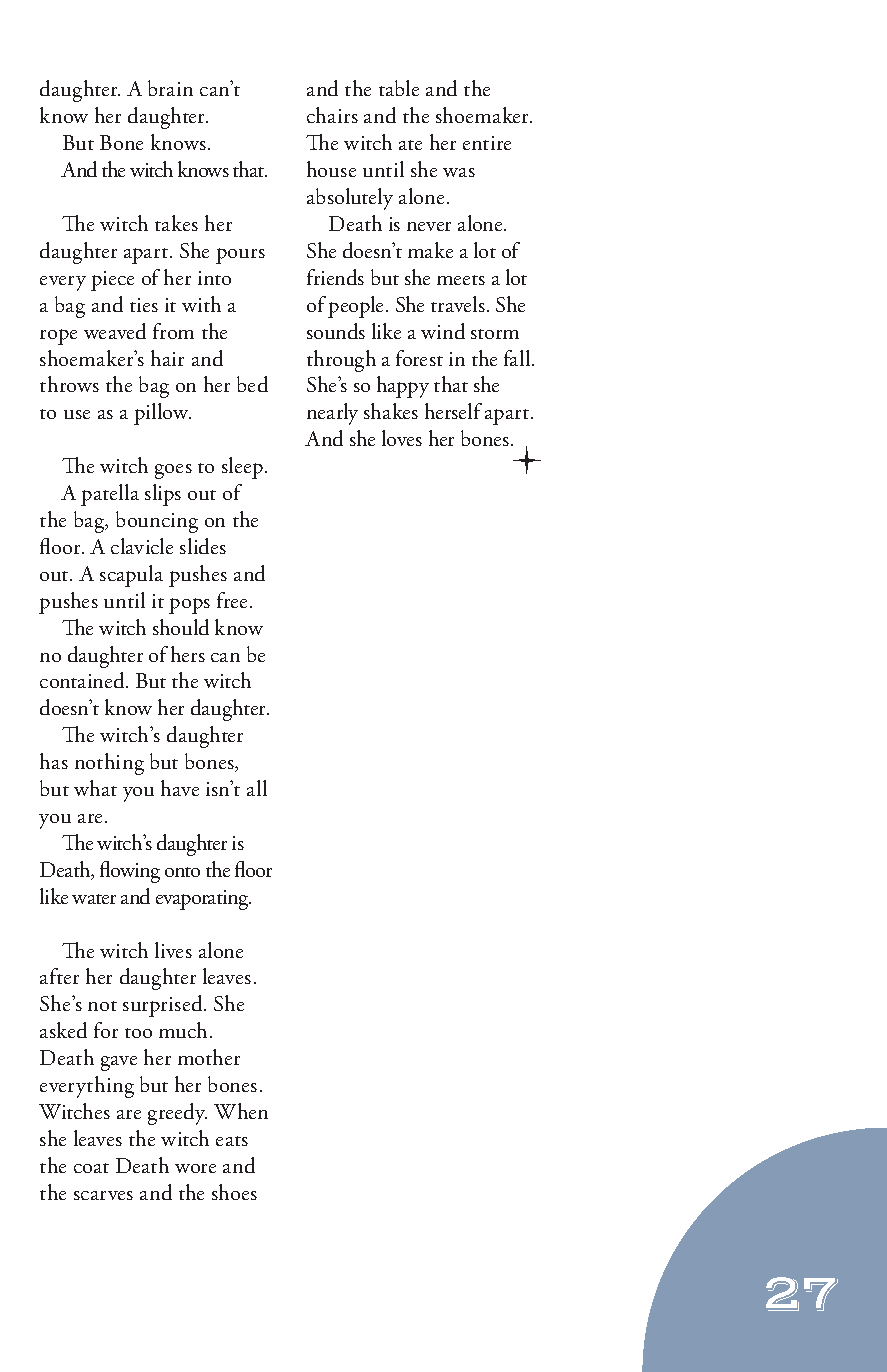 The image size is (887, 1372). What do you see at coordinates (95, 788) in the document?
I see `what` at bounding box center [95, 788].
